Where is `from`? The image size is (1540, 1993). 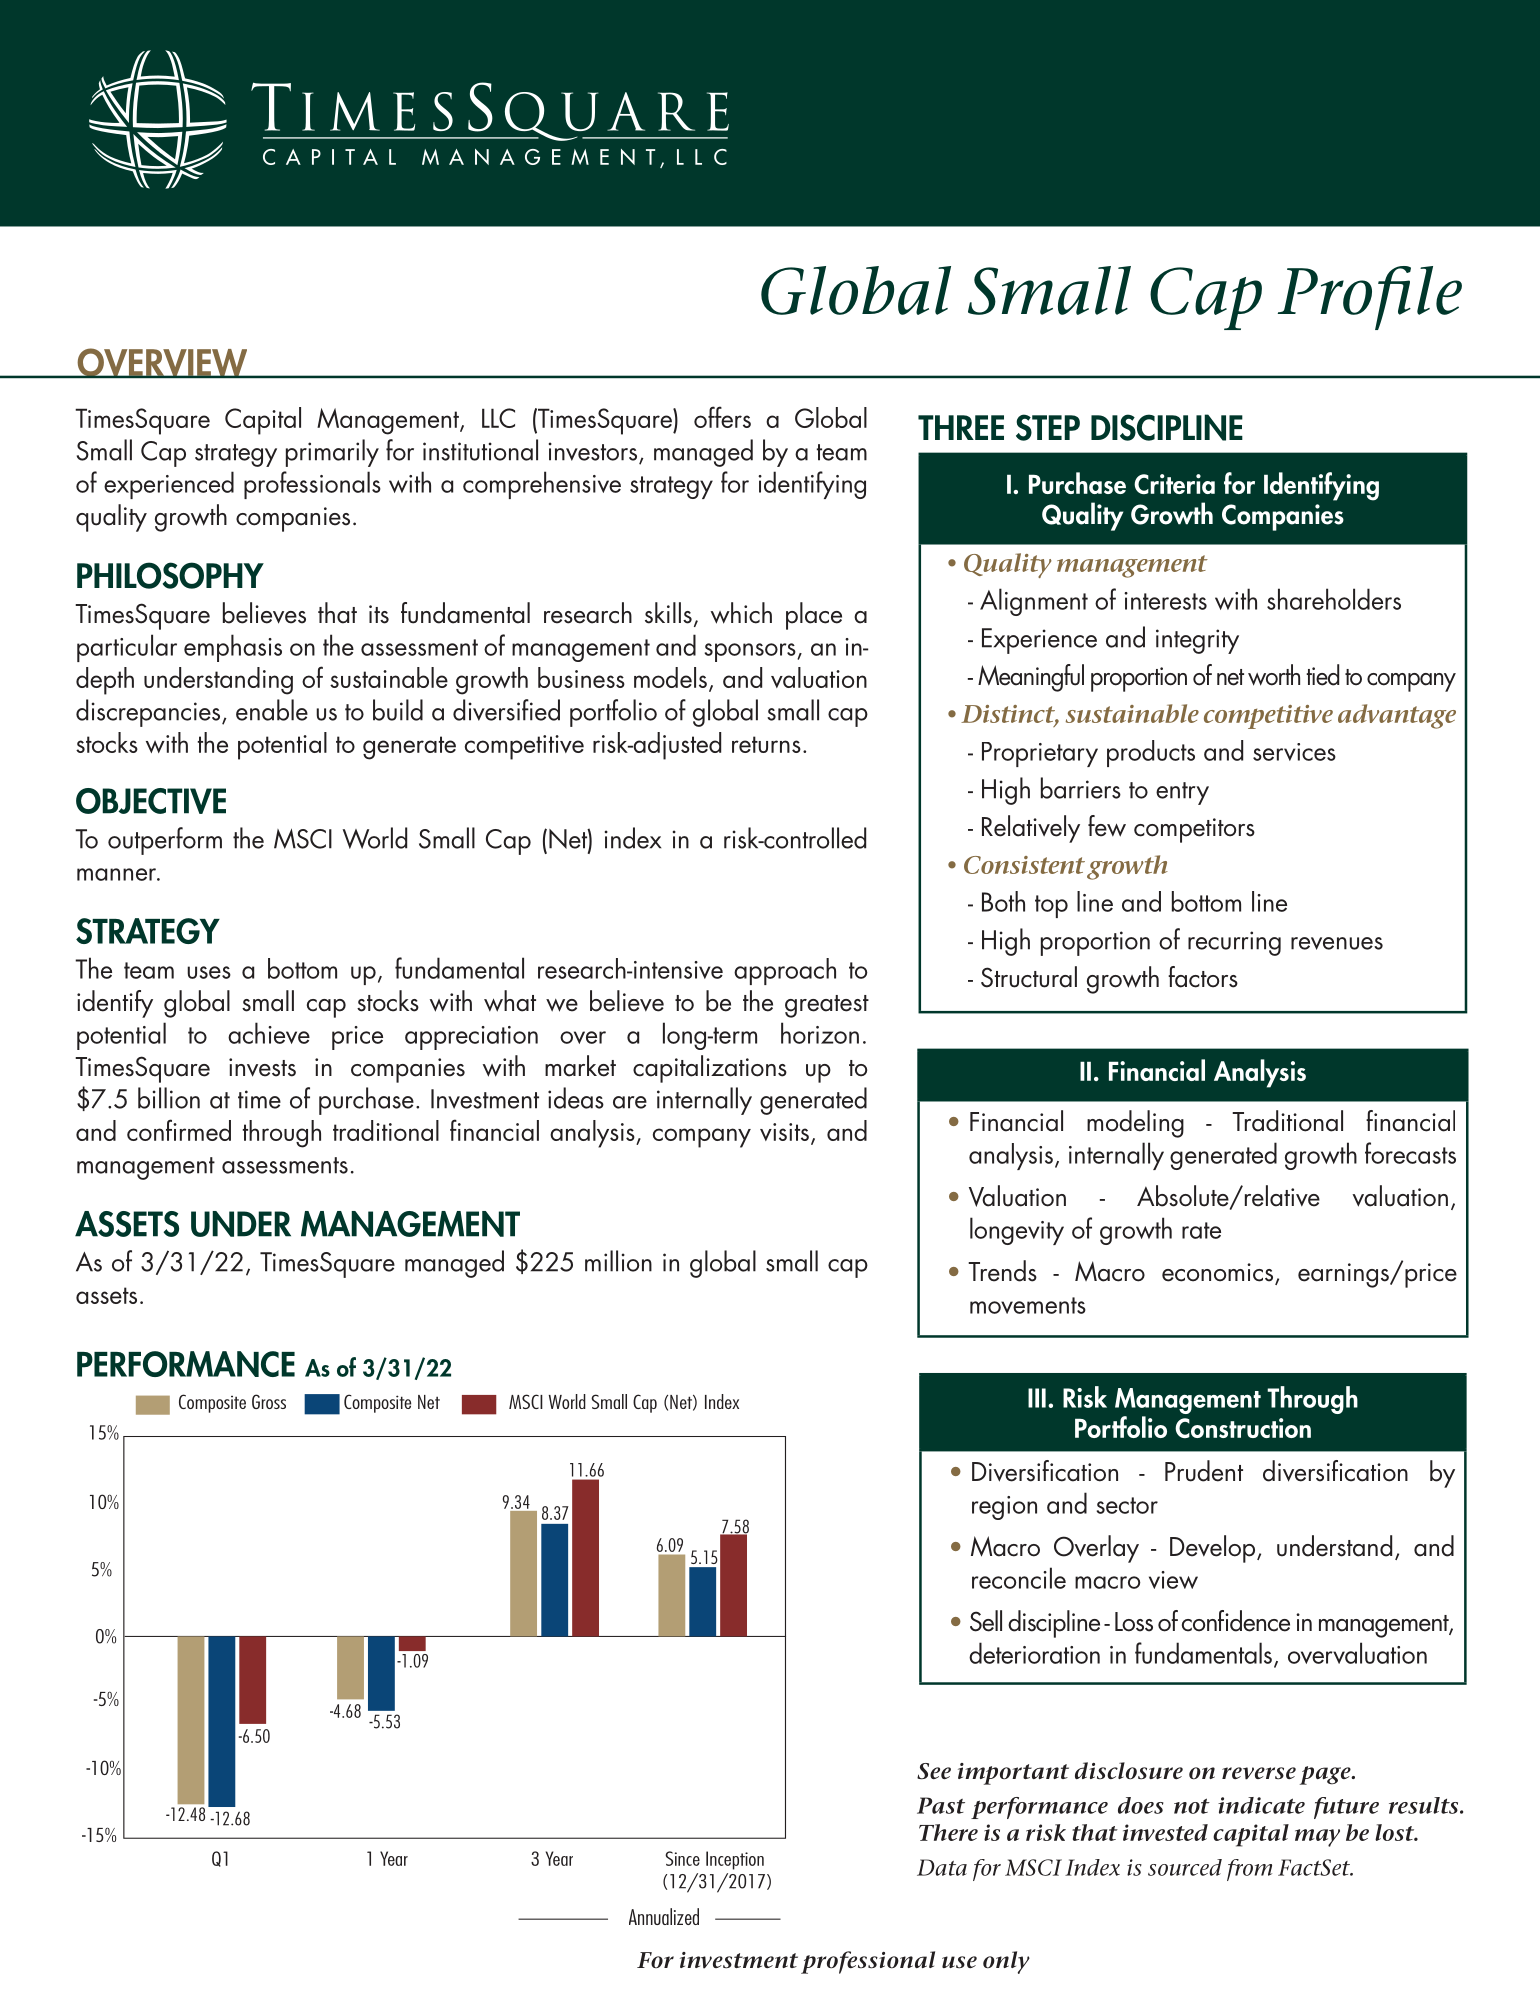
from is located at coordinates (1249, 1870).
